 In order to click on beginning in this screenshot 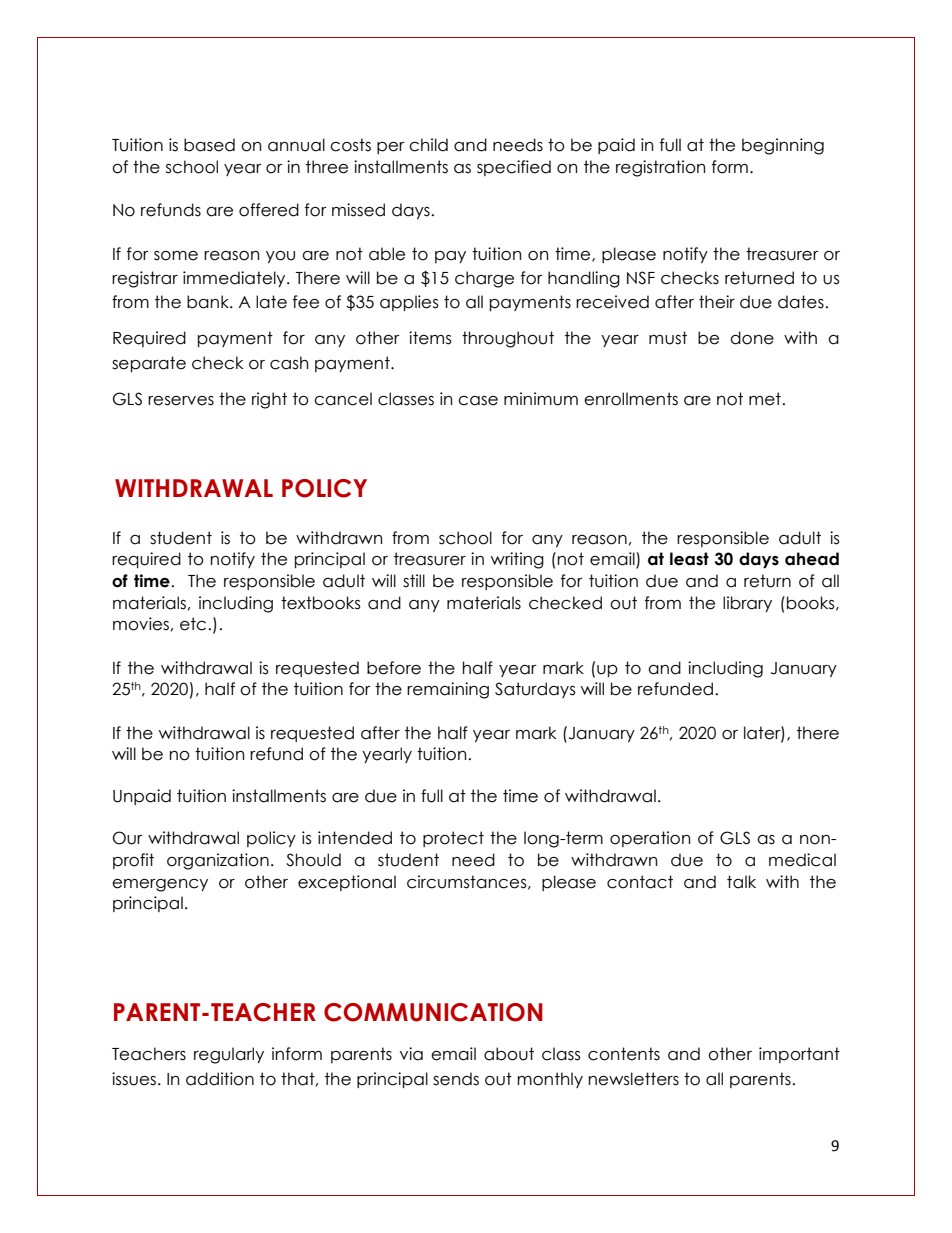, I will do `click(783, 146)`.
